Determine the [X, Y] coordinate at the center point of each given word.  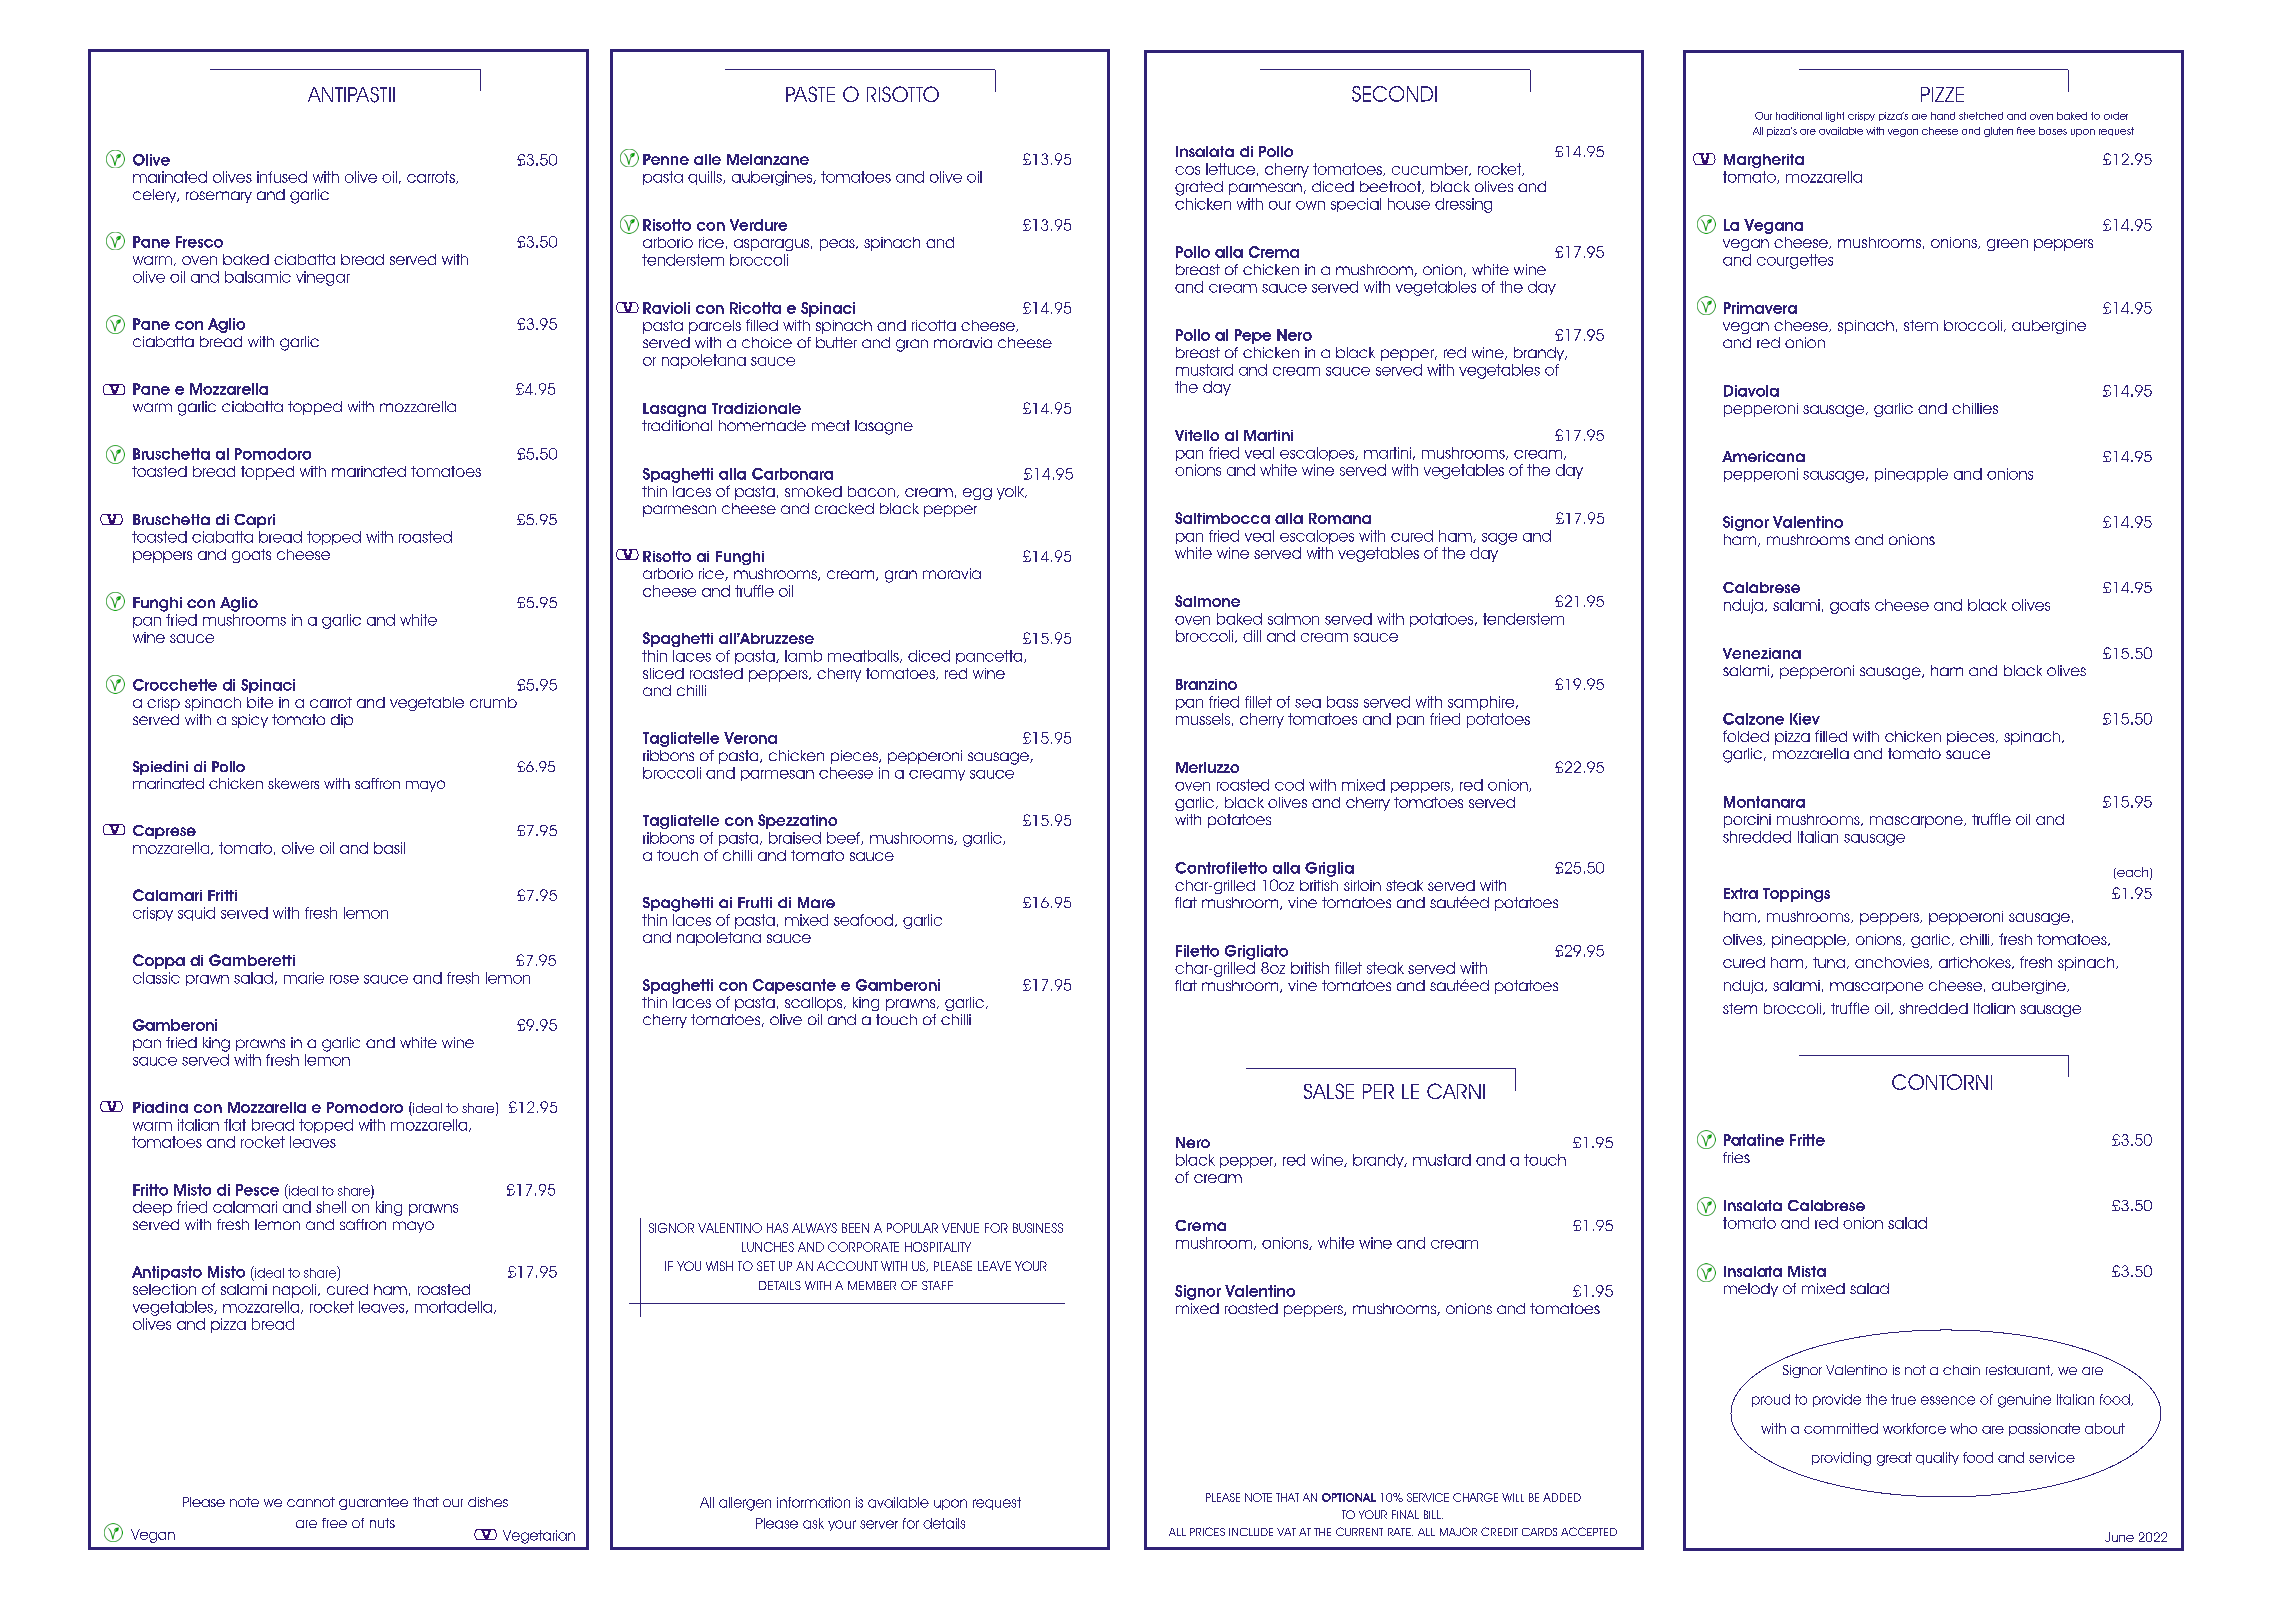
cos [1187, 170]
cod [1289, 785]
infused [282, 177]
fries [1736, 1157]
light [1835, 117]
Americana [1763, 456]
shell [331, 1207]
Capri [254, 521]
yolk [1012, 493]
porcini [1747, 821]
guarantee [373, 1503]
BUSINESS [1038, 1228]
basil [389, 848]
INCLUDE [1251, 1532]
